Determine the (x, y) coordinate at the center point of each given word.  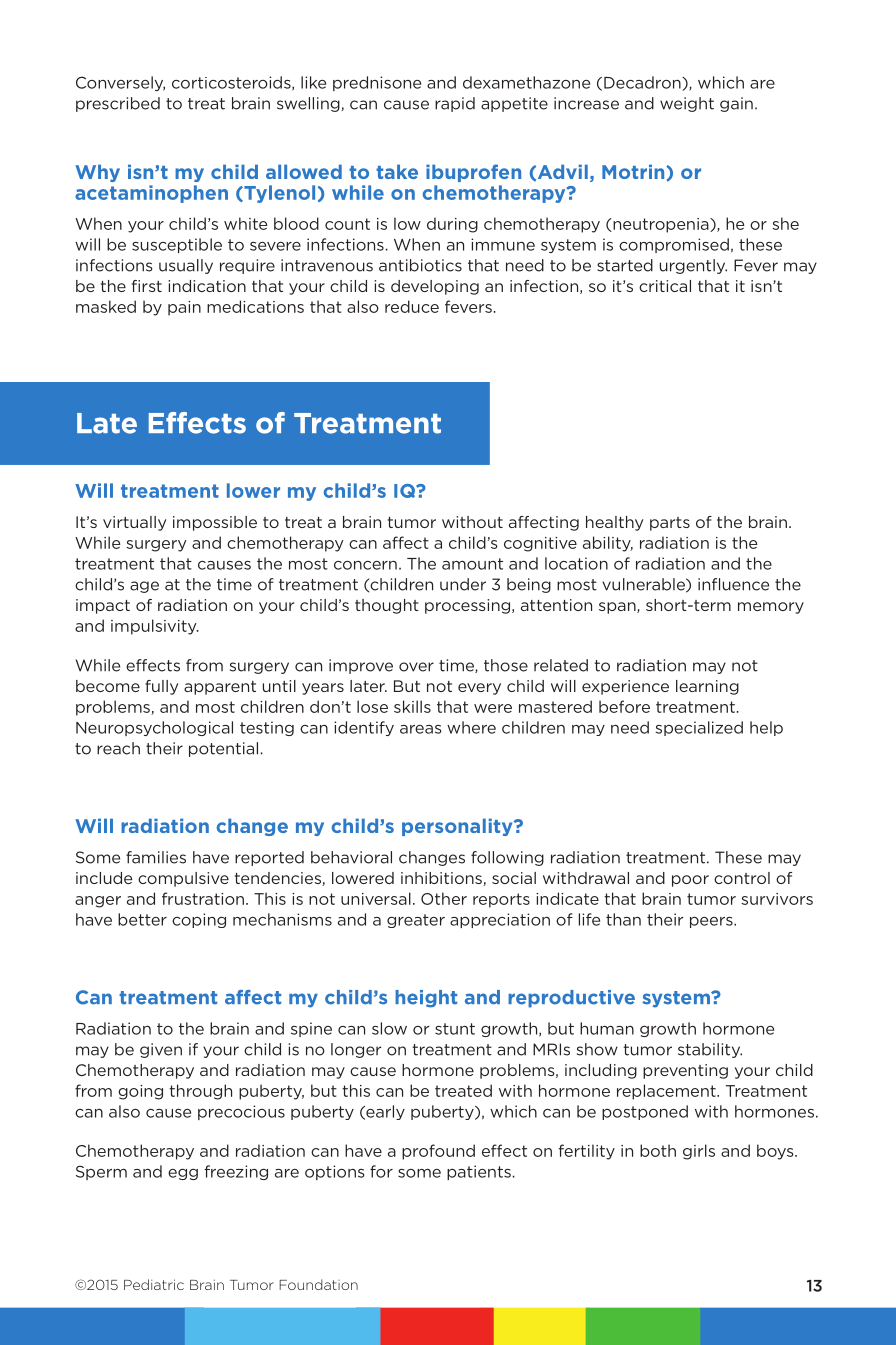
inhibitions (442, 879)
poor (690, 881)
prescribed (118, 104)
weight (687, 104)
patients (479, 1172)
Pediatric (154, 1284)
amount (472, 564)
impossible (215, 523)
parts (670, 524)
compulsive (183, 879)
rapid (455, 104)
